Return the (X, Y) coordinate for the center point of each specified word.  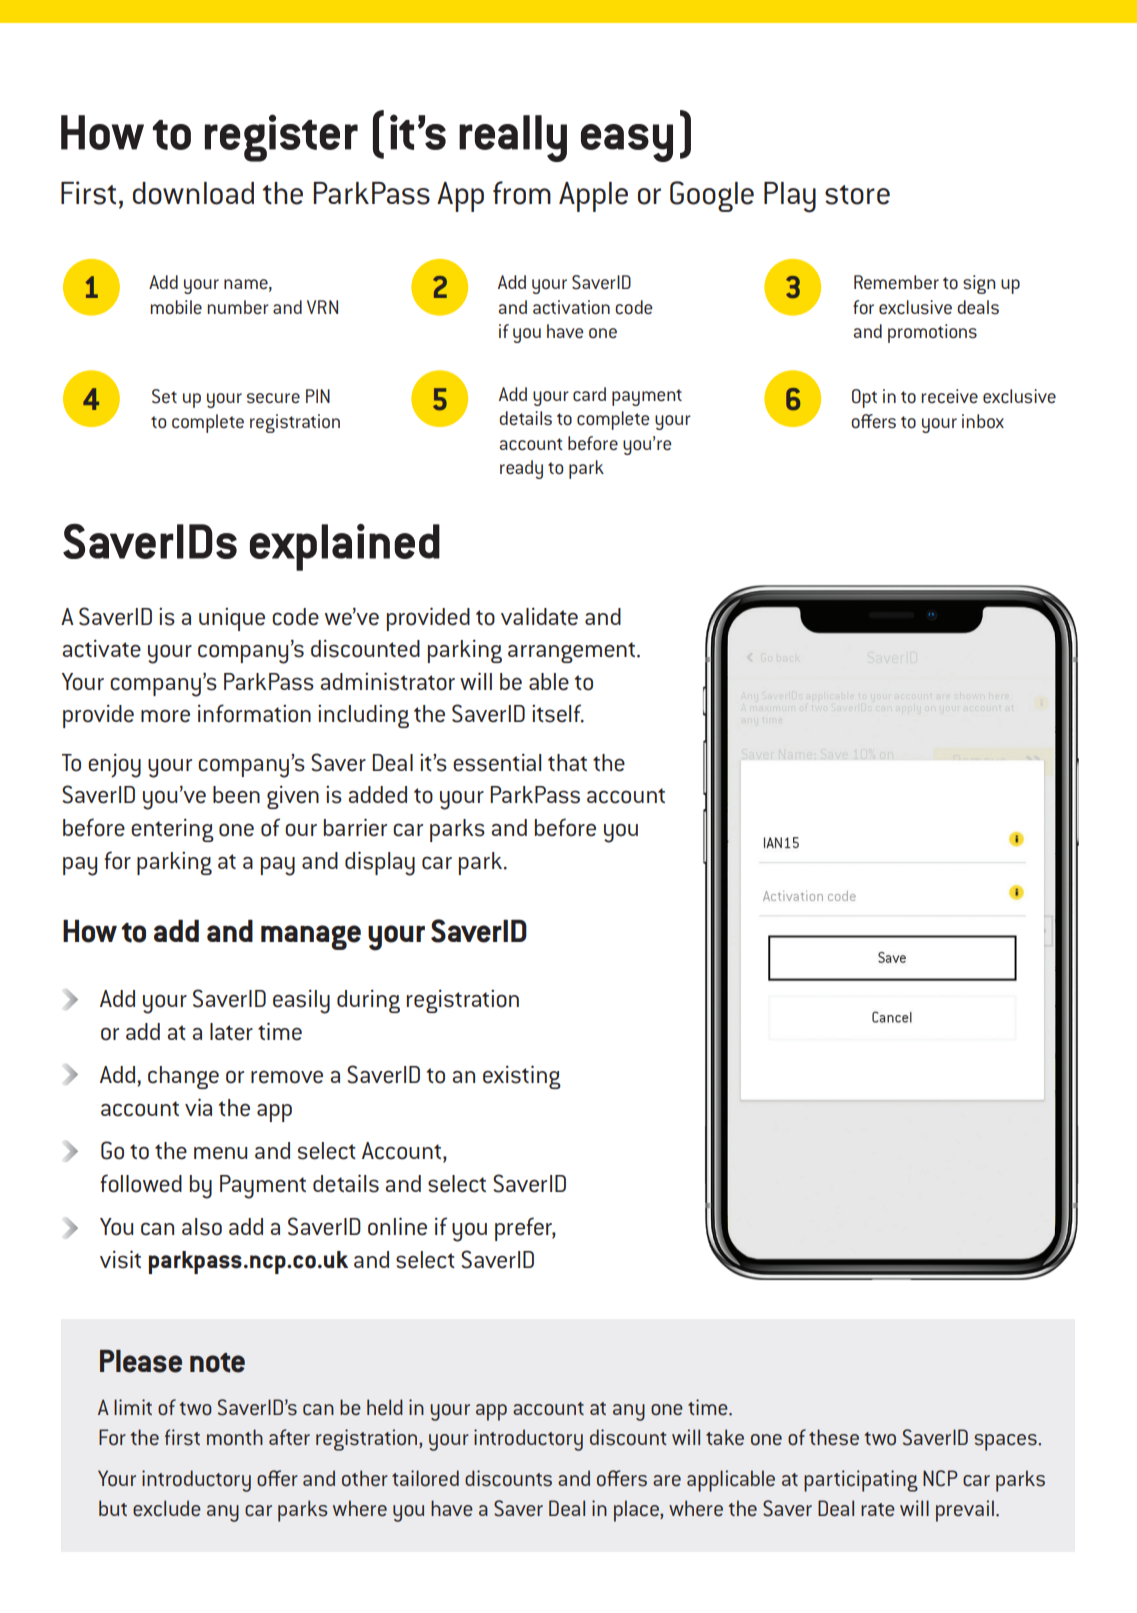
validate (539, 616)
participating (861, 1481)
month (235, 1437)
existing (522, 1077)
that (567, 762)
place (637, 1511)
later (231, 1032)
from (522, 193)
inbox (983, 421)
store (857, 195)
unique (232, 619)
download (193, 193)
